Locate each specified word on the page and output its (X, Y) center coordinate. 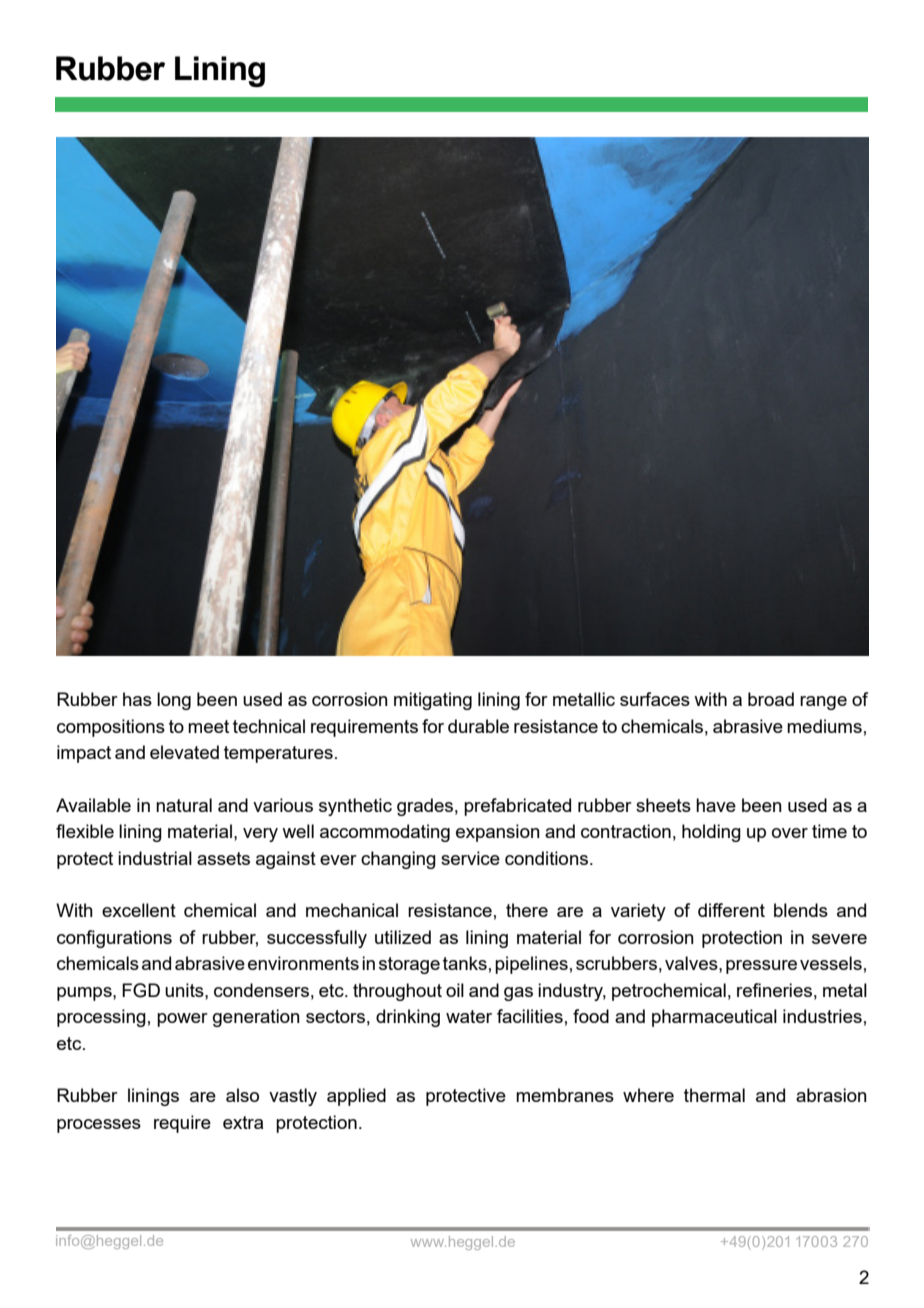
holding (711, 833)
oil (455, 990)
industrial (155, 858)
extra (243, 1122)
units (185, 990)
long (174, 701)
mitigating (433, 701)
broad (771, 699)
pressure (761, 967)
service (470, 858)
